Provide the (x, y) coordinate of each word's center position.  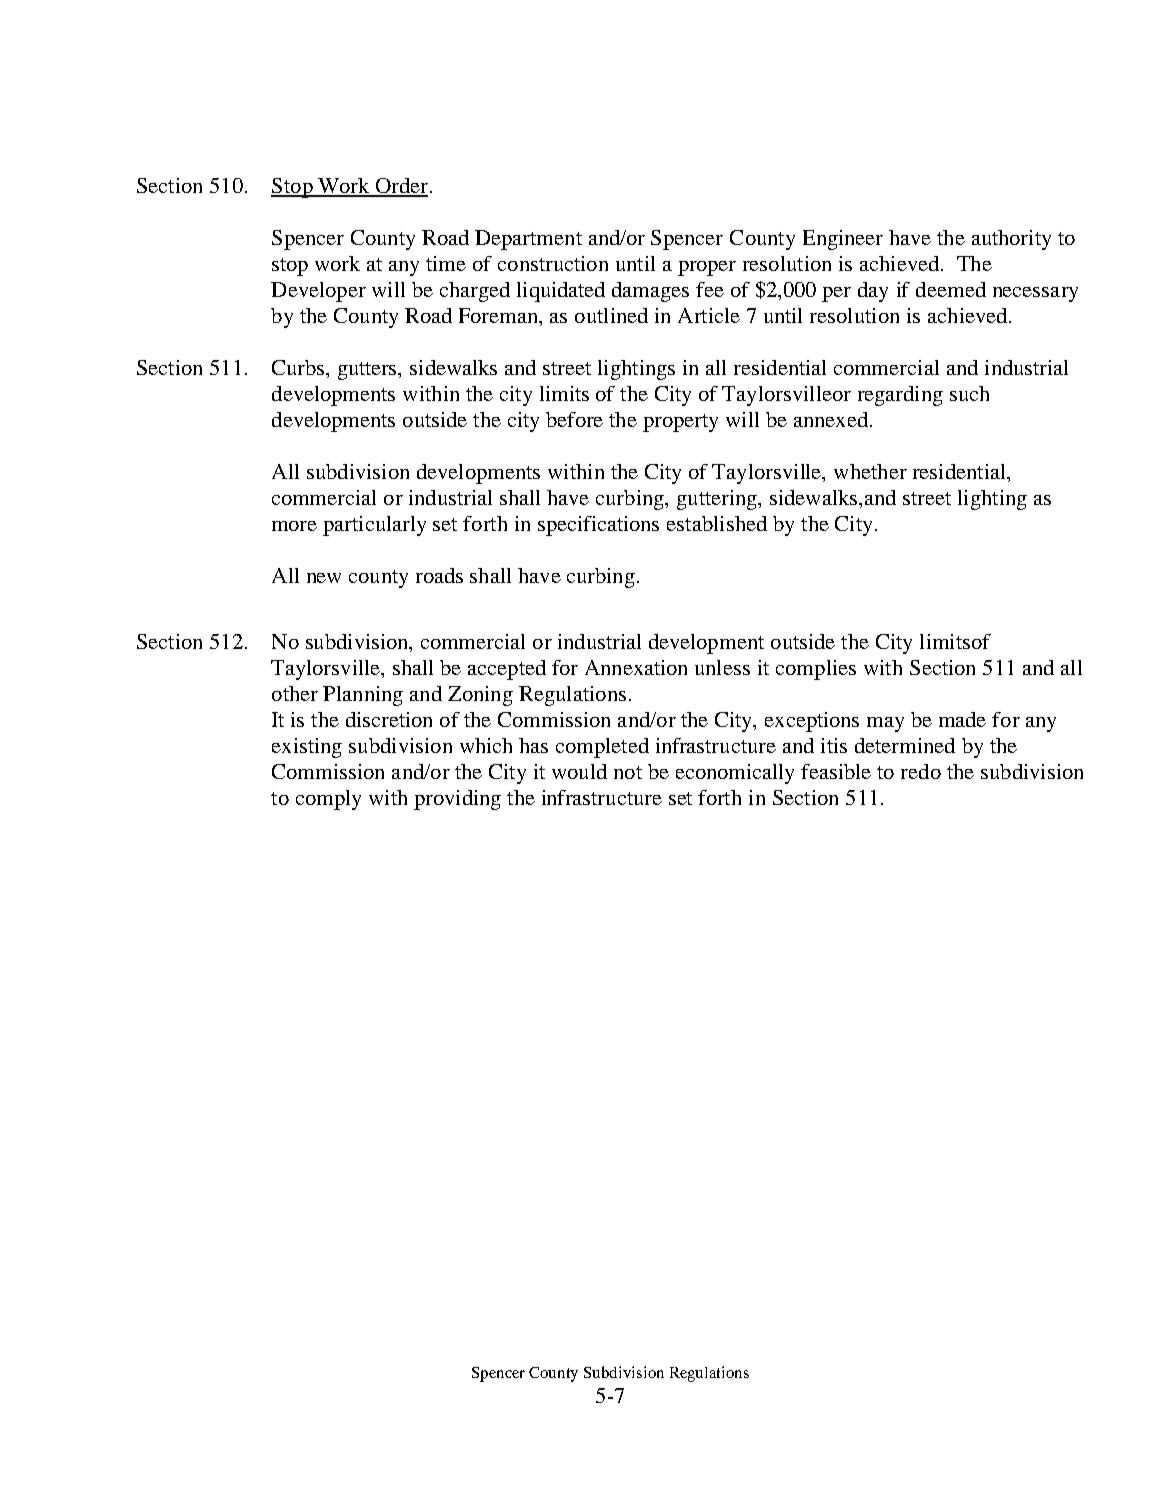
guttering (718, 500)
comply (328, 800)
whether (870, 471)
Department (528, 240)
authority (1011, 240)
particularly (374, 526)
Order (400, 187)
